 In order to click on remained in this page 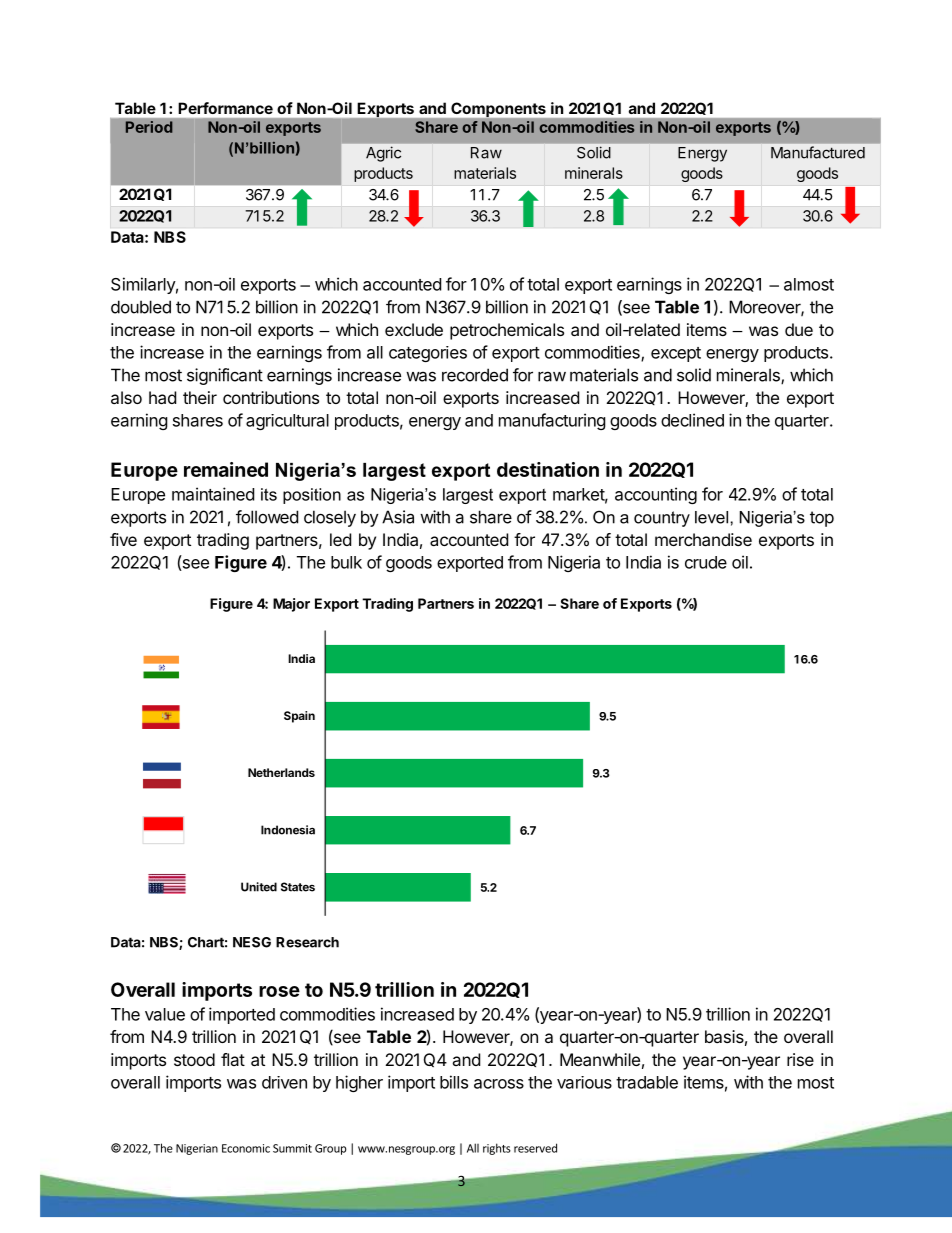, I will do `click(226, 469)`.
